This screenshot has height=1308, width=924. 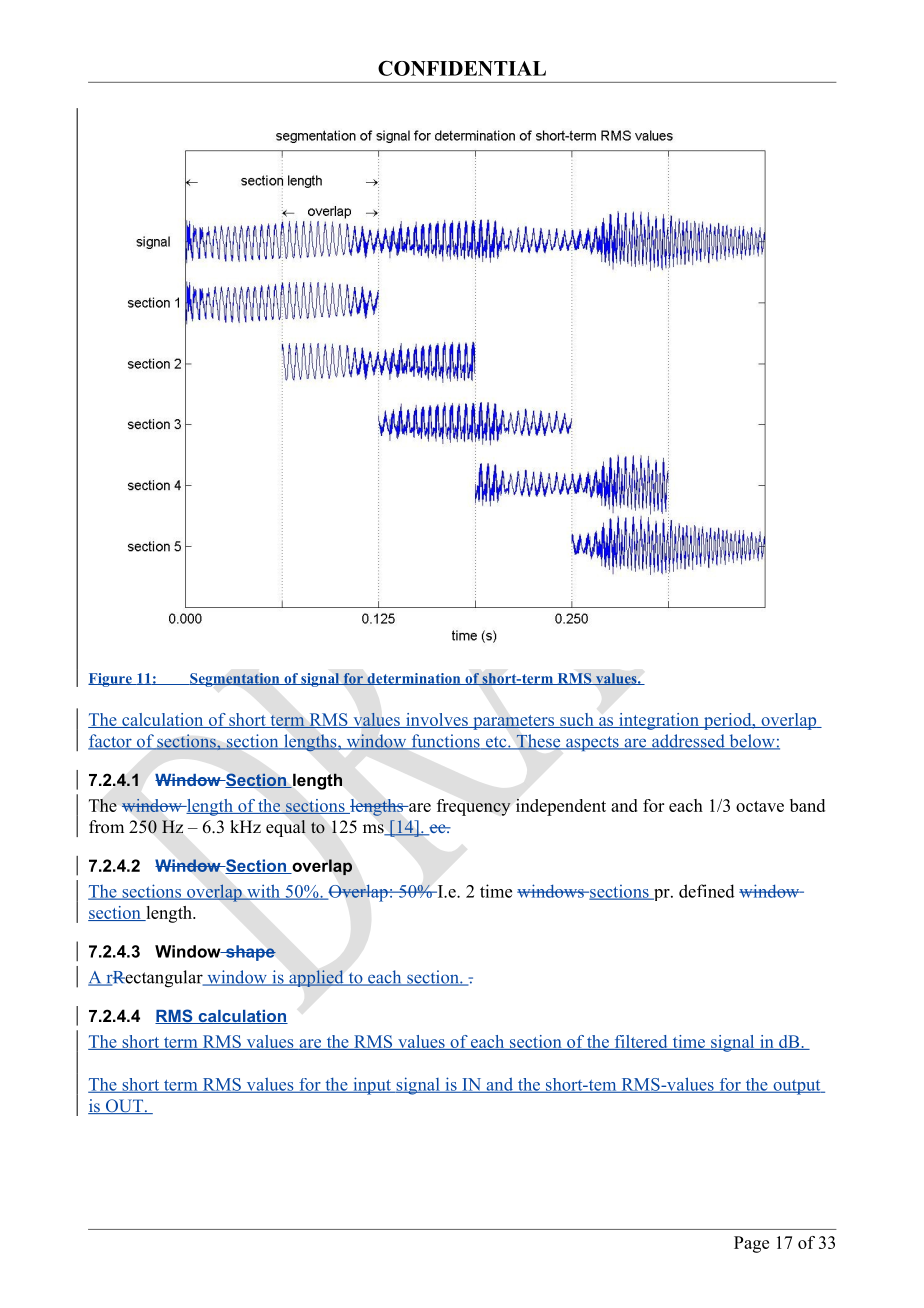 What do you see at coordinates (659, 721) in the screenshot?
I see `integration` at bounding box center [659, 721].
